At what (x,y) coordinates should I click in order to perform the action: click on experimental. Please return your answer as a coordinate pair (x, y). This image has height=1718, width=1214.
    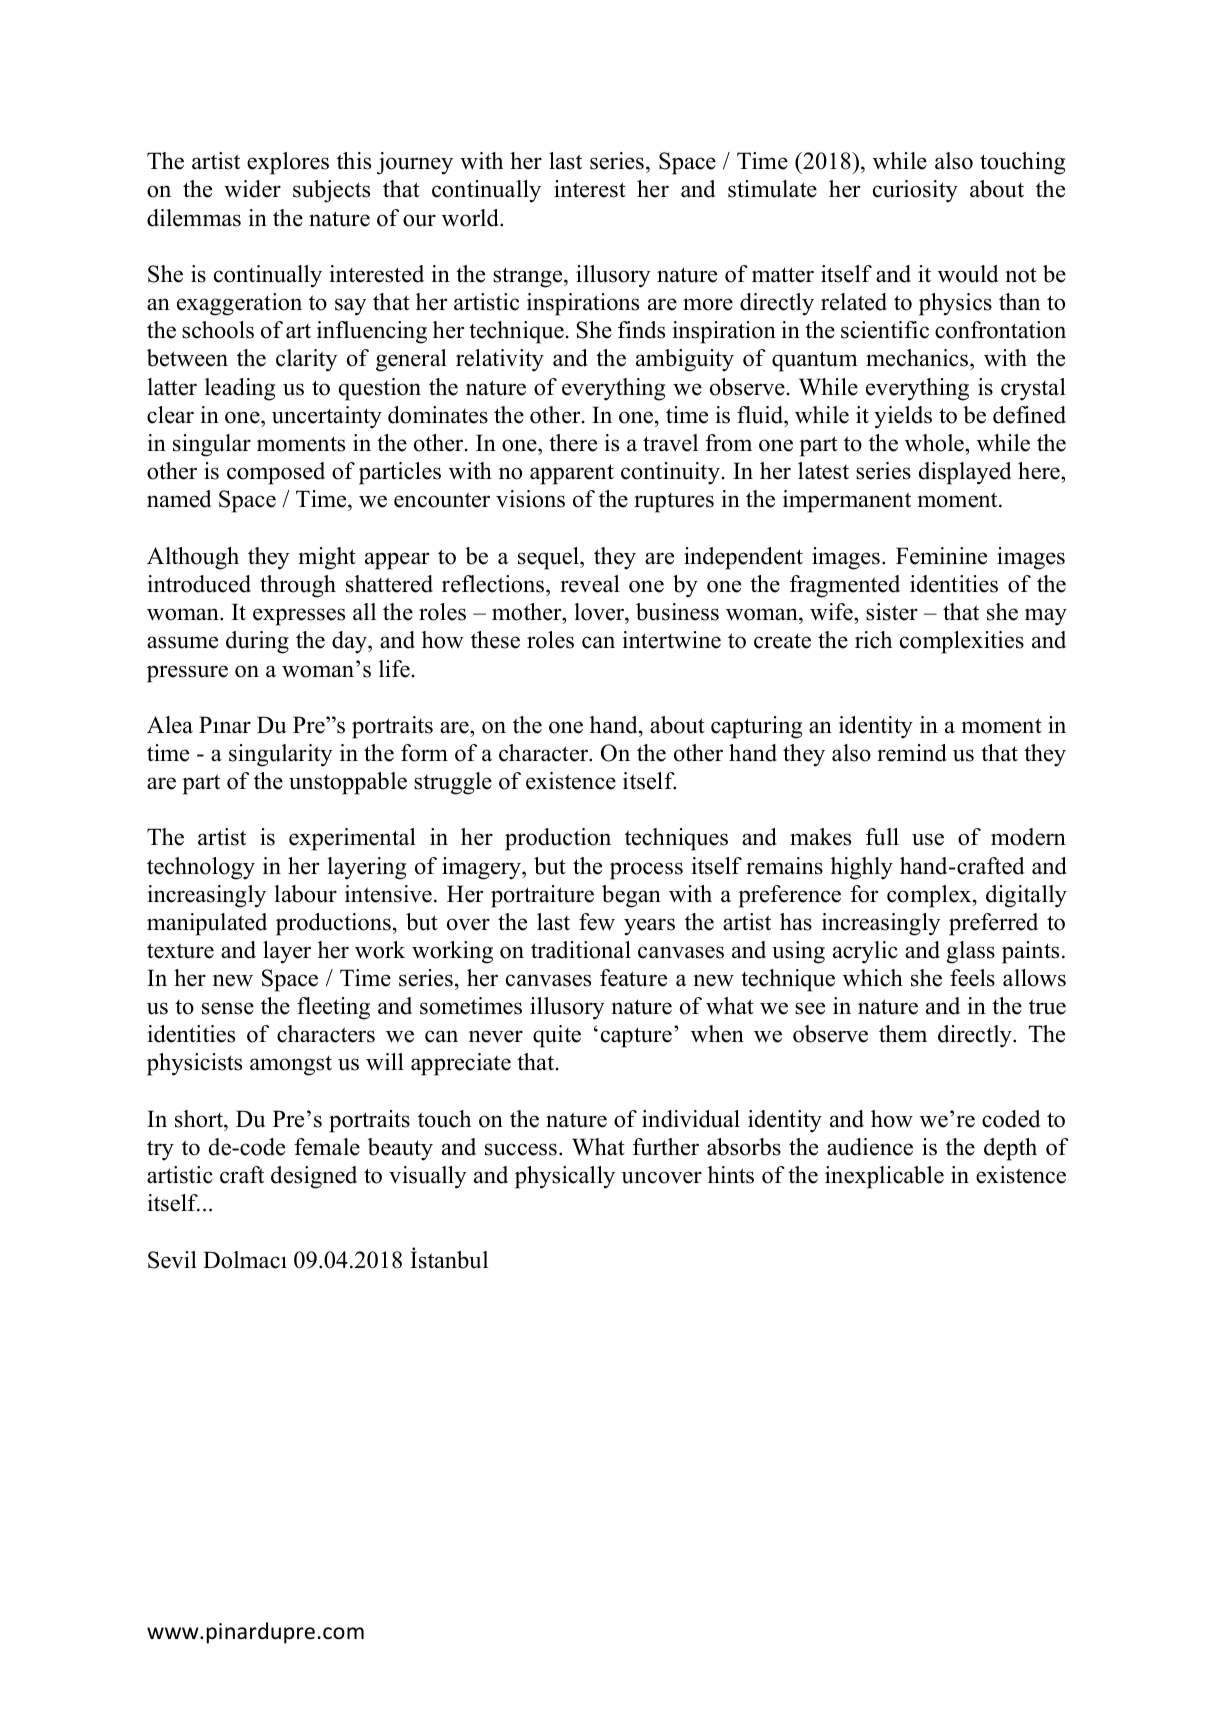
    Looking at the image, I should click on (352, 839).
